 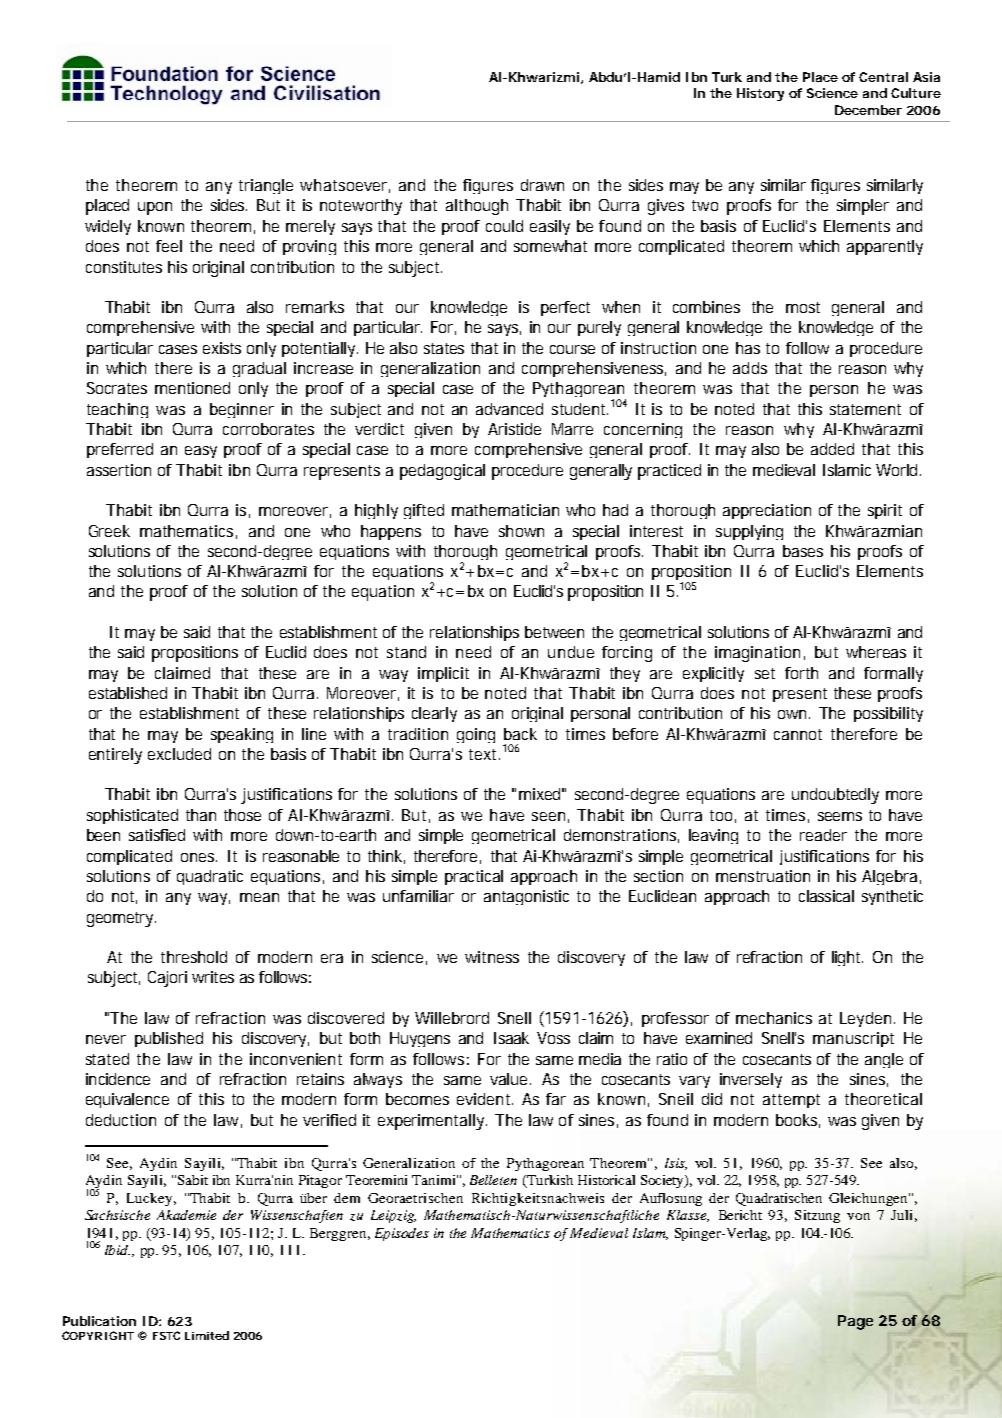 I want to click on classical, so click(x=826, y=896).
